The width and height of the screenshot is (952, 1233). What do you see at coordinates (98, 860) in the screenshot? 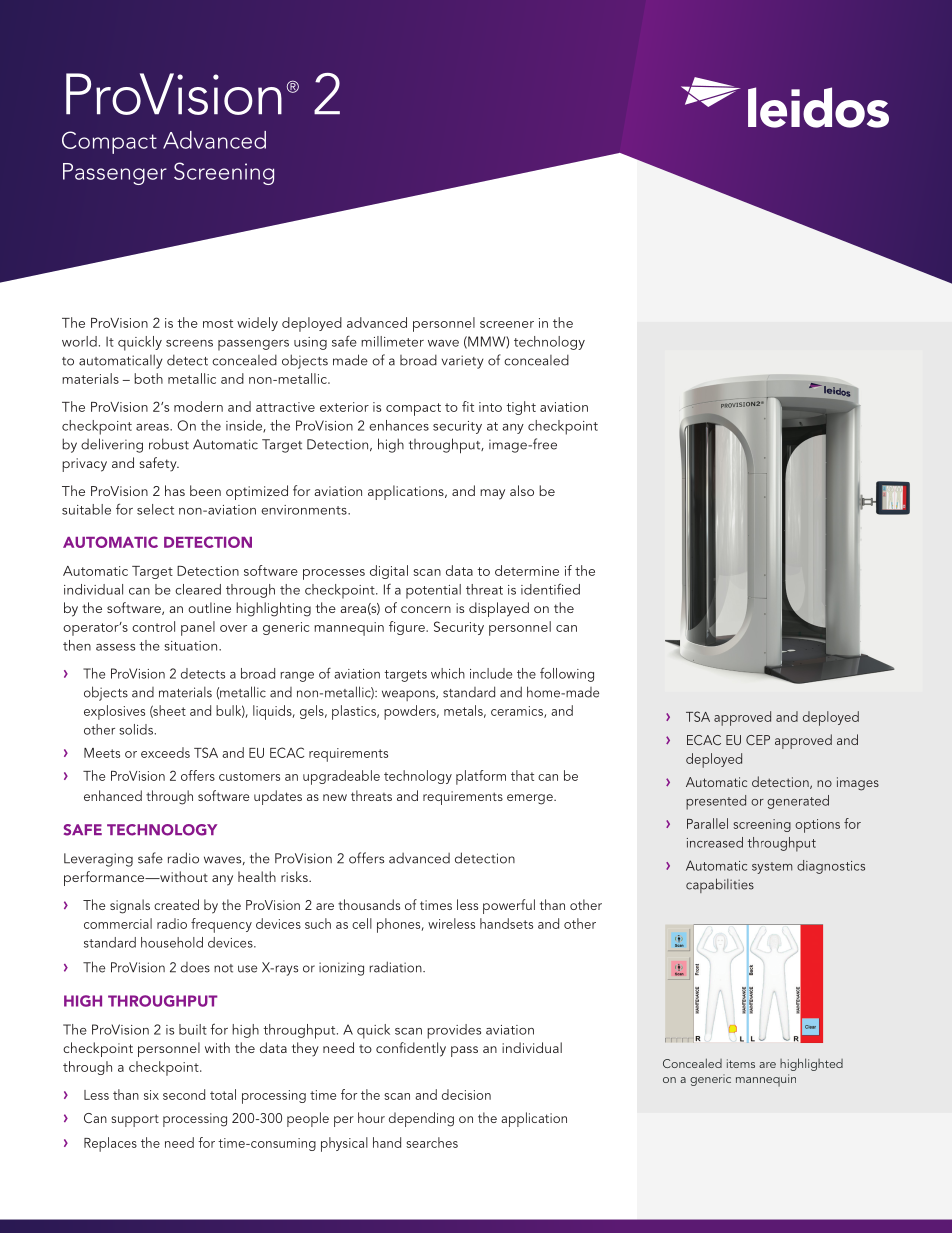
I see `Leveraging` at bounding box center [98, 860].
